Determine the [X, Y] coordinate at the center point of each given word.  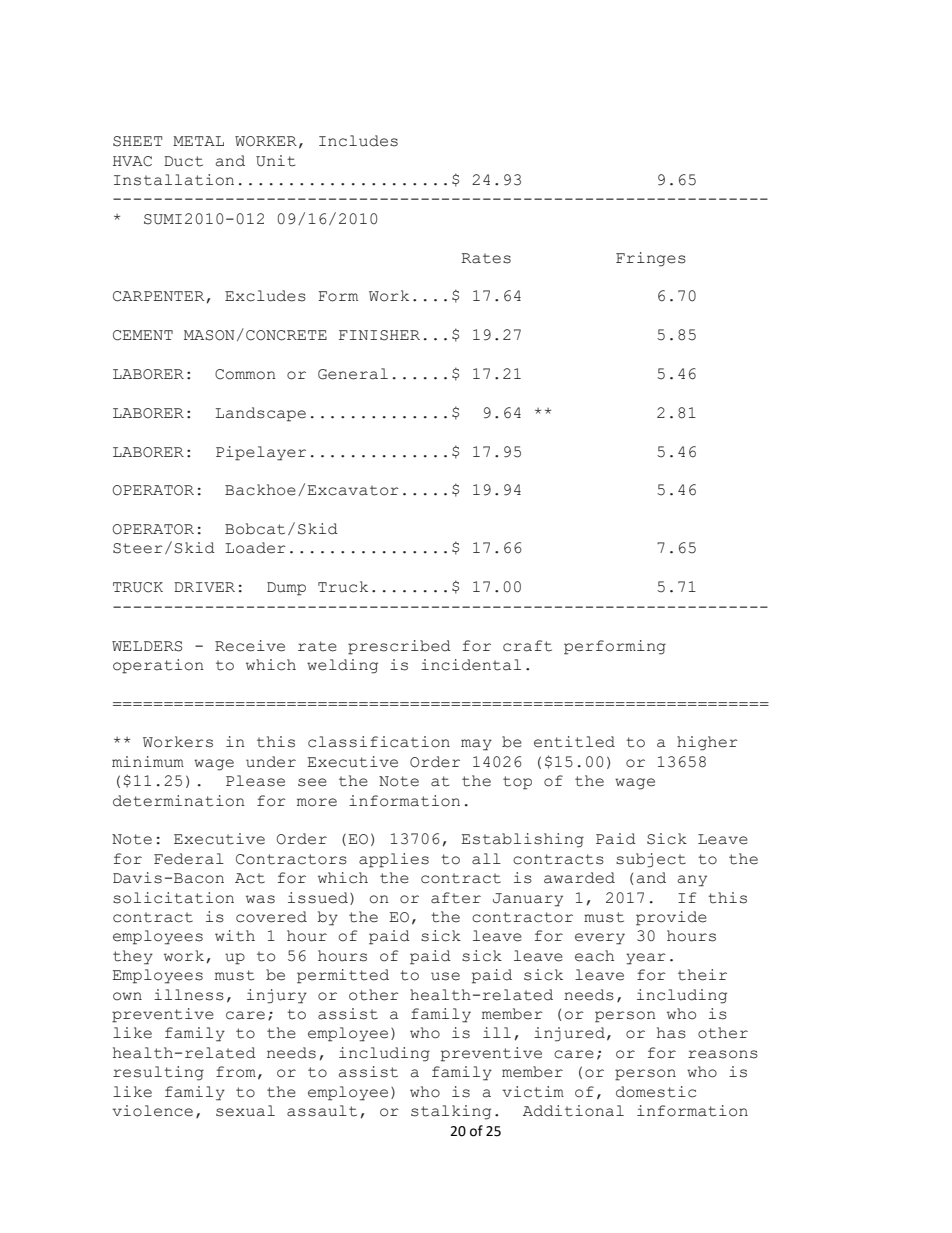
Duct [183, 161]
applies [394, 860]
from [236, 1072]
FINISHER [379, 335]
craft [527, 646]
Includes [358, 141]
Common [245, 374]
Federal [189, 859]
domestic [656, 1092]
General [353, 374]
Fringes [651, 259]
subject [651, 860]
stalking [451, 1112]
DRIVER [204, 587]
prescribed [399, 647]
